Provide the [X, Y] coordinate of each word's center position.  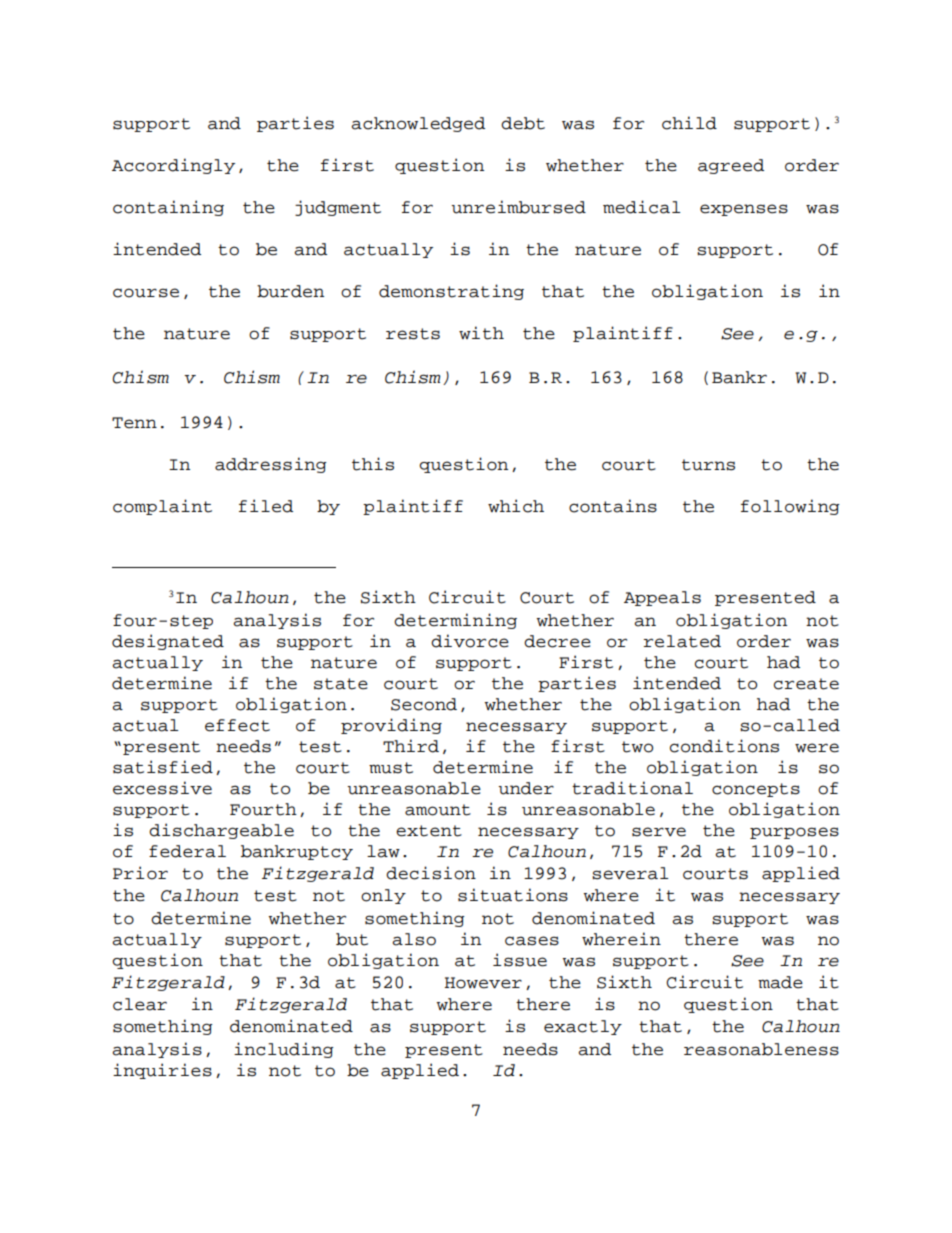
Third [411, 746]
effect [237, 725]
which [516, 506]
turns [708, 465]
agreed [731, 166]
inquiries [162, 1071]
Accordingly [173, 166]
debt [523, 123]
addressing [271, 465]
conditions [724, 746]
